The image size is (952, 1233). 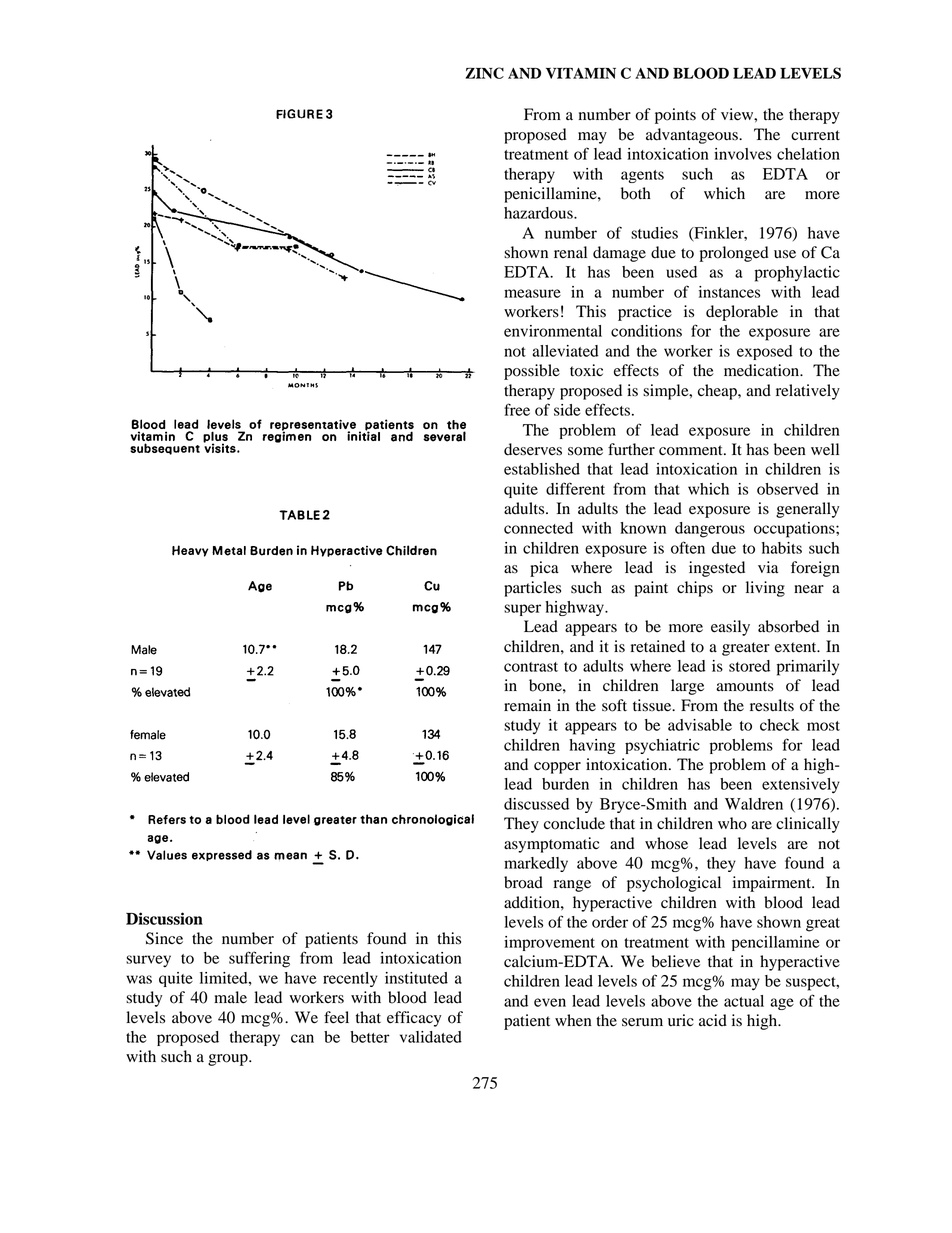 I want to click on validated, so click(x=431, y=1037).
